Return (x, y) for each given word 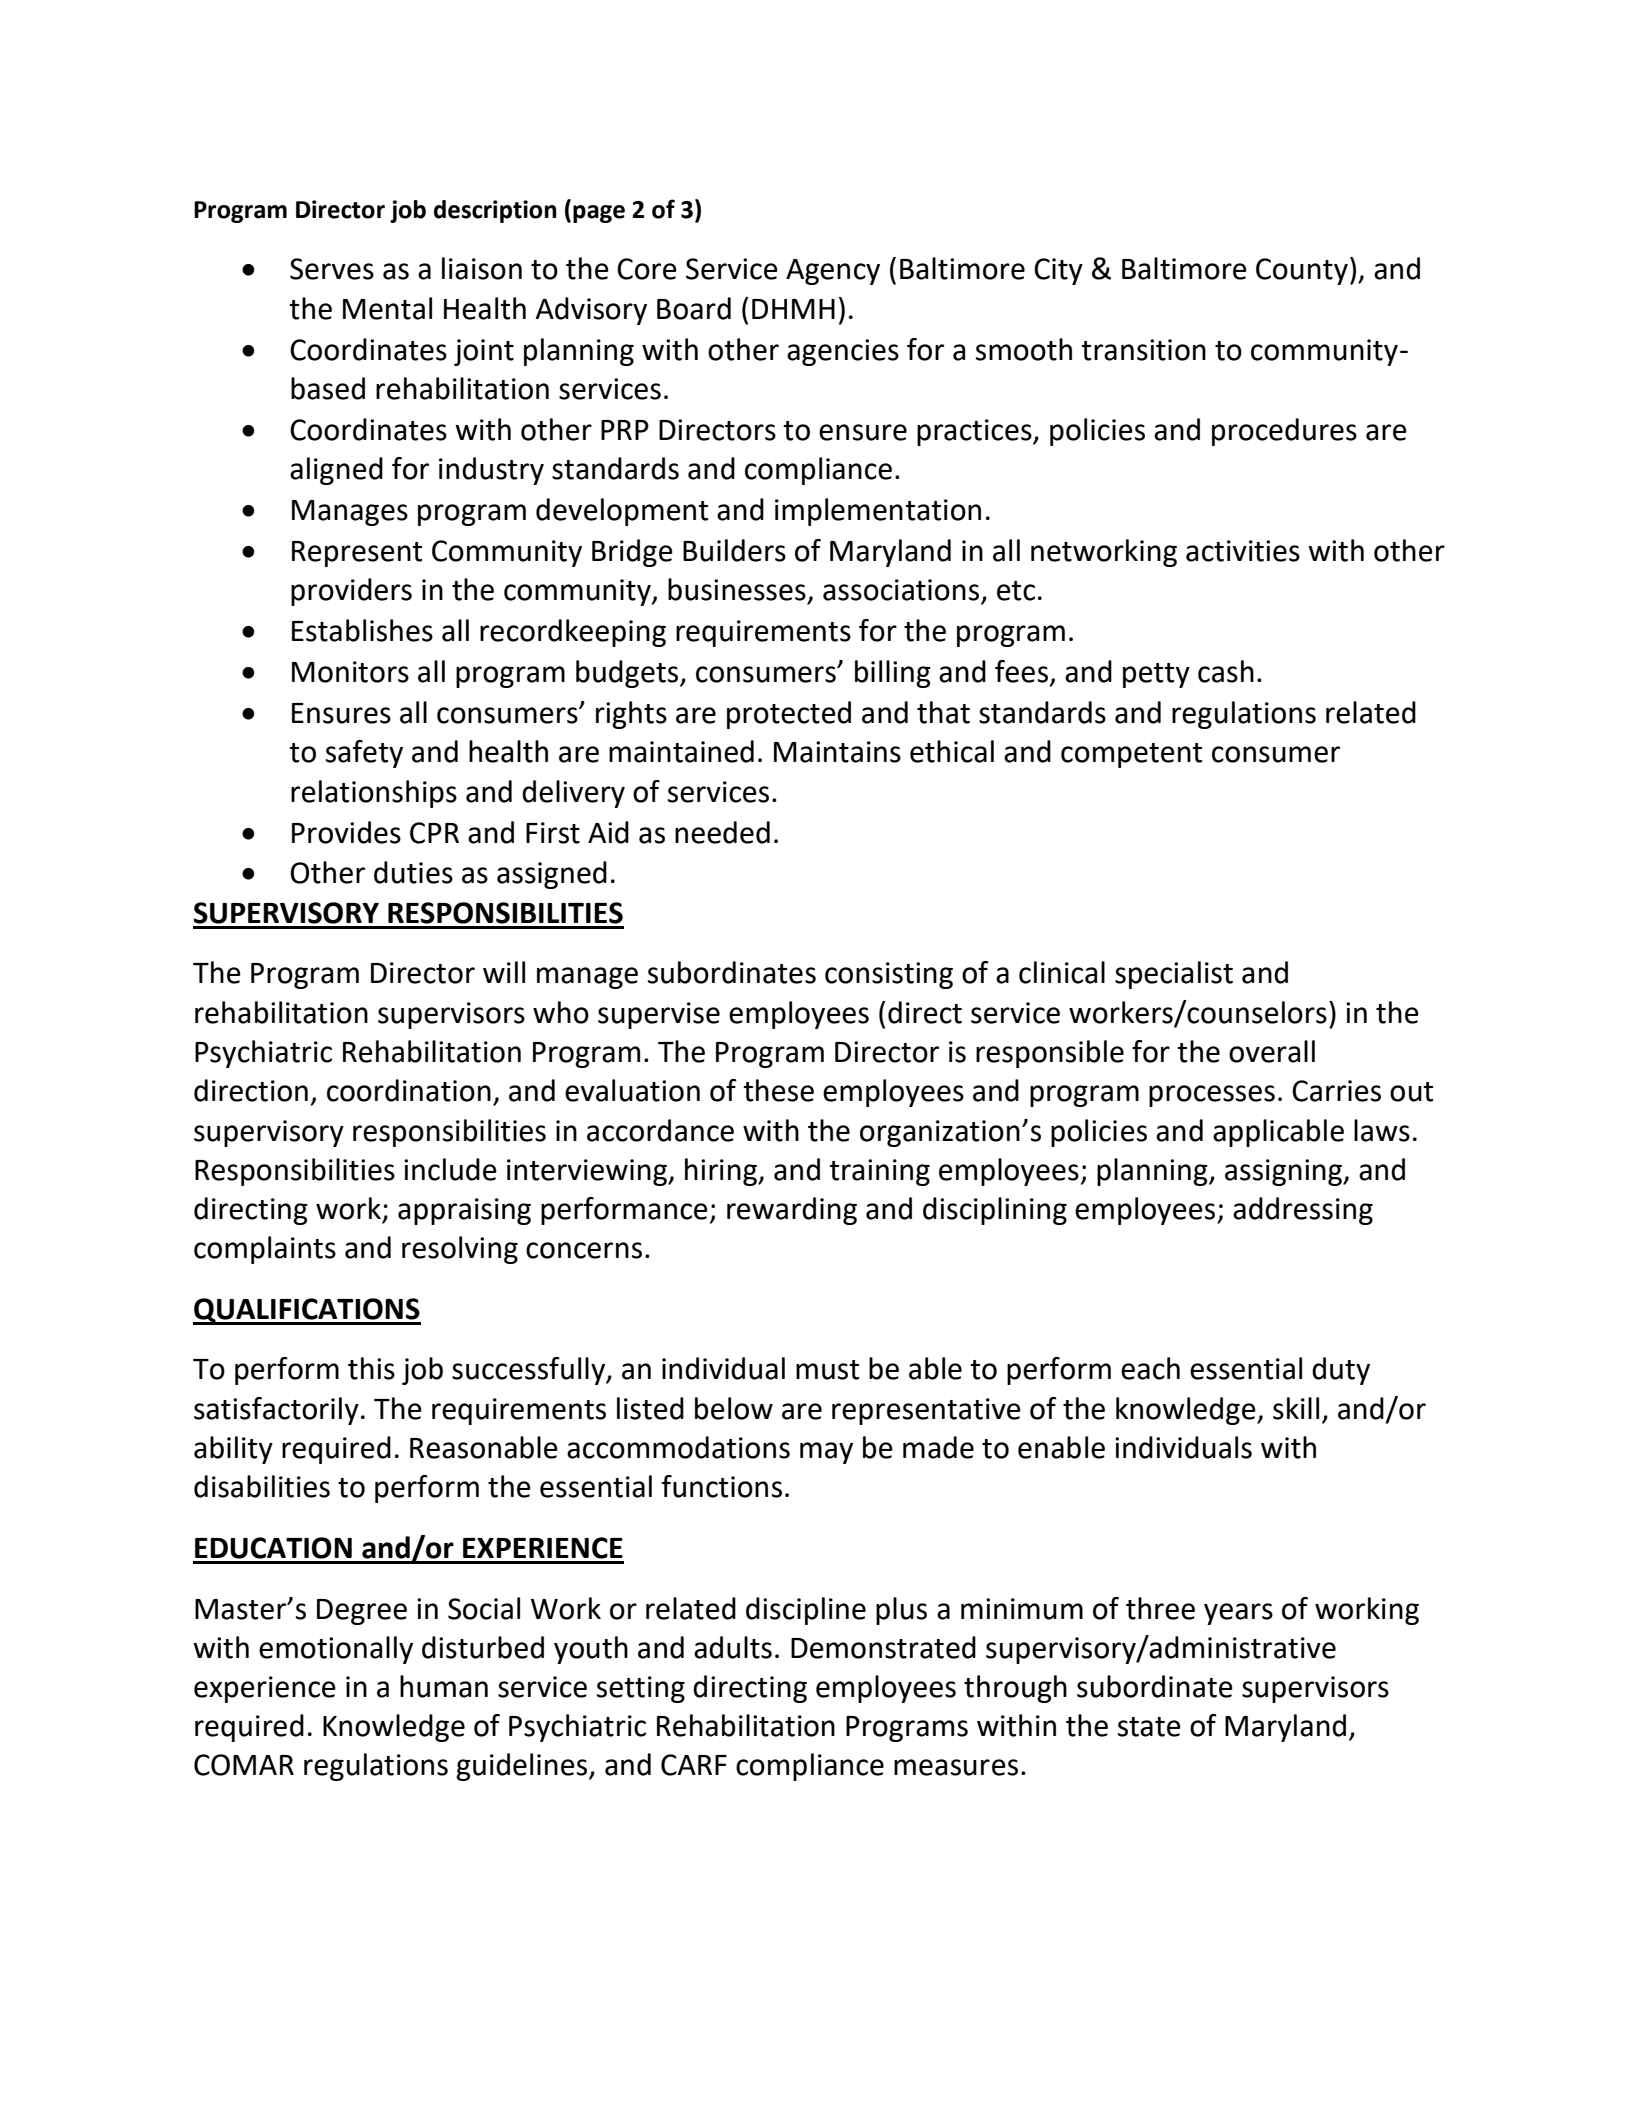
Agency (833, 272)
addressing (1303, 1211)
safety (364, 754)
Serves (332, 269)
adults (733, 1647)
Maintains (837, 752)
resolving (460, 1250)
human (444, 1686)
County (1302, 271)
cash (1226, 671)
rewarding (792, 1211)
